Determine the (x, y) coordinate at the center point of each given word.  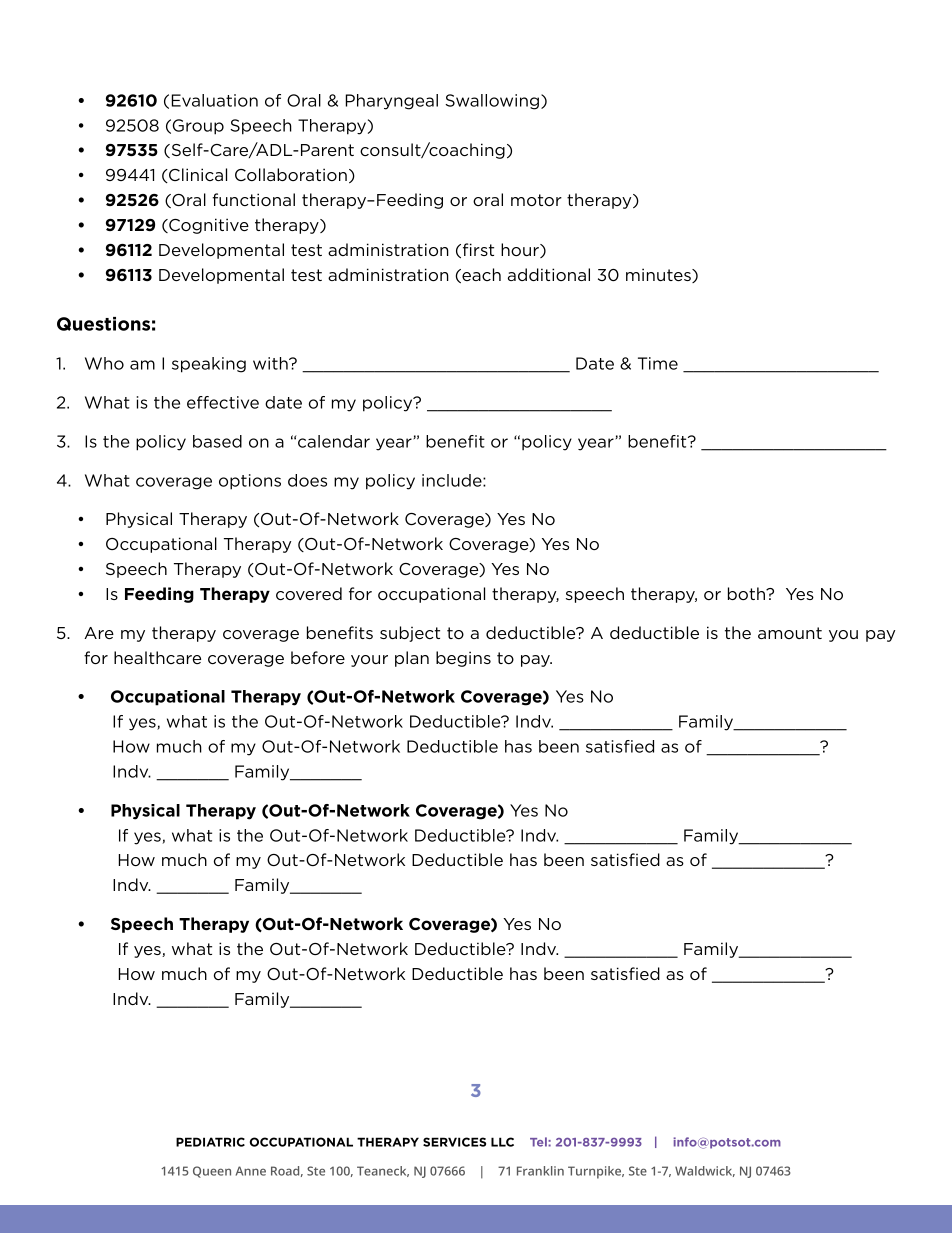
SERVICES (454, 1142)
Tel (539, 1142)
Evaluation (215, 100)
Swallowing (492, 102)
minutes (659, 275)
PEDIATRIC (210, 1142)
